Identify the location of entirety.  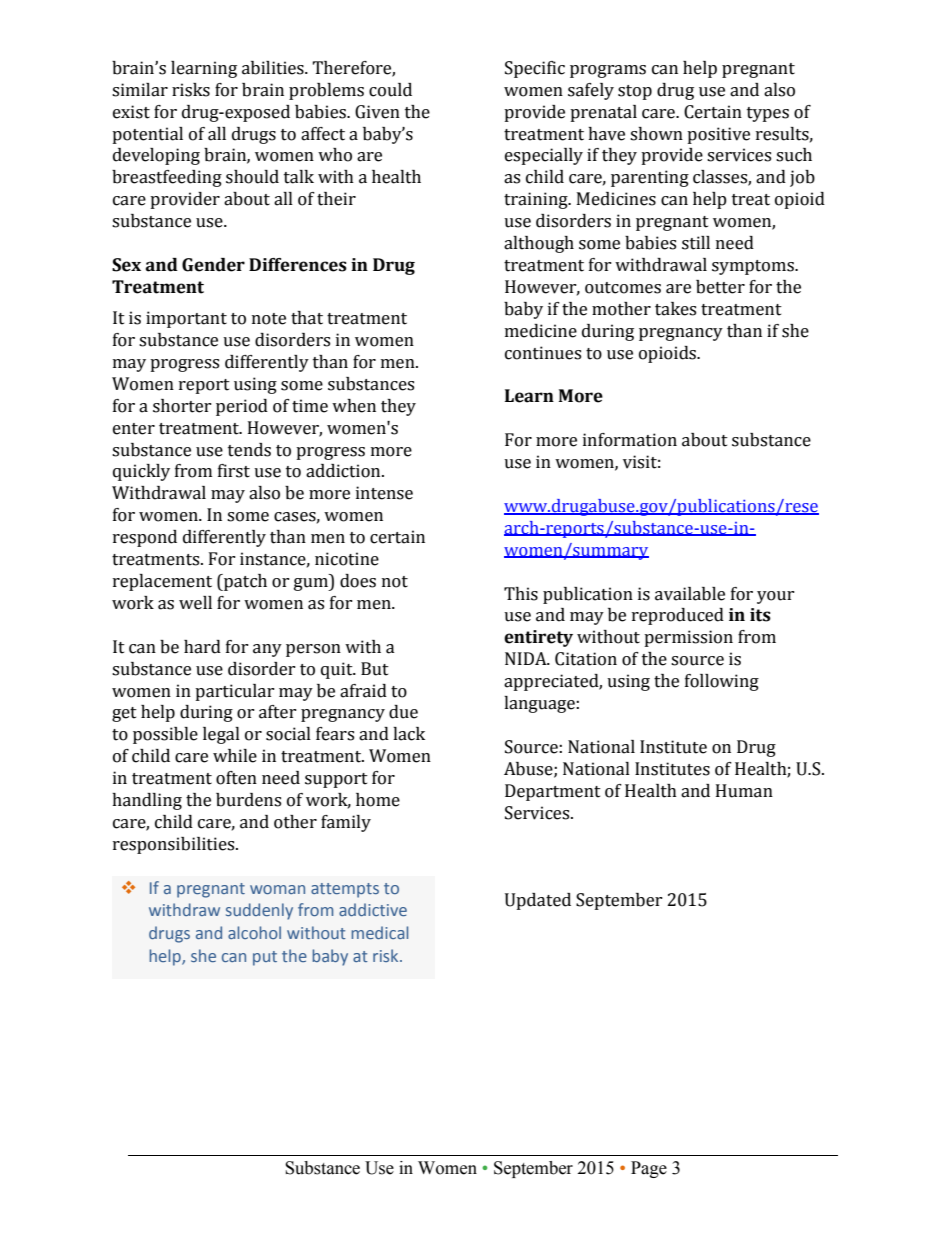
(538, 638).
